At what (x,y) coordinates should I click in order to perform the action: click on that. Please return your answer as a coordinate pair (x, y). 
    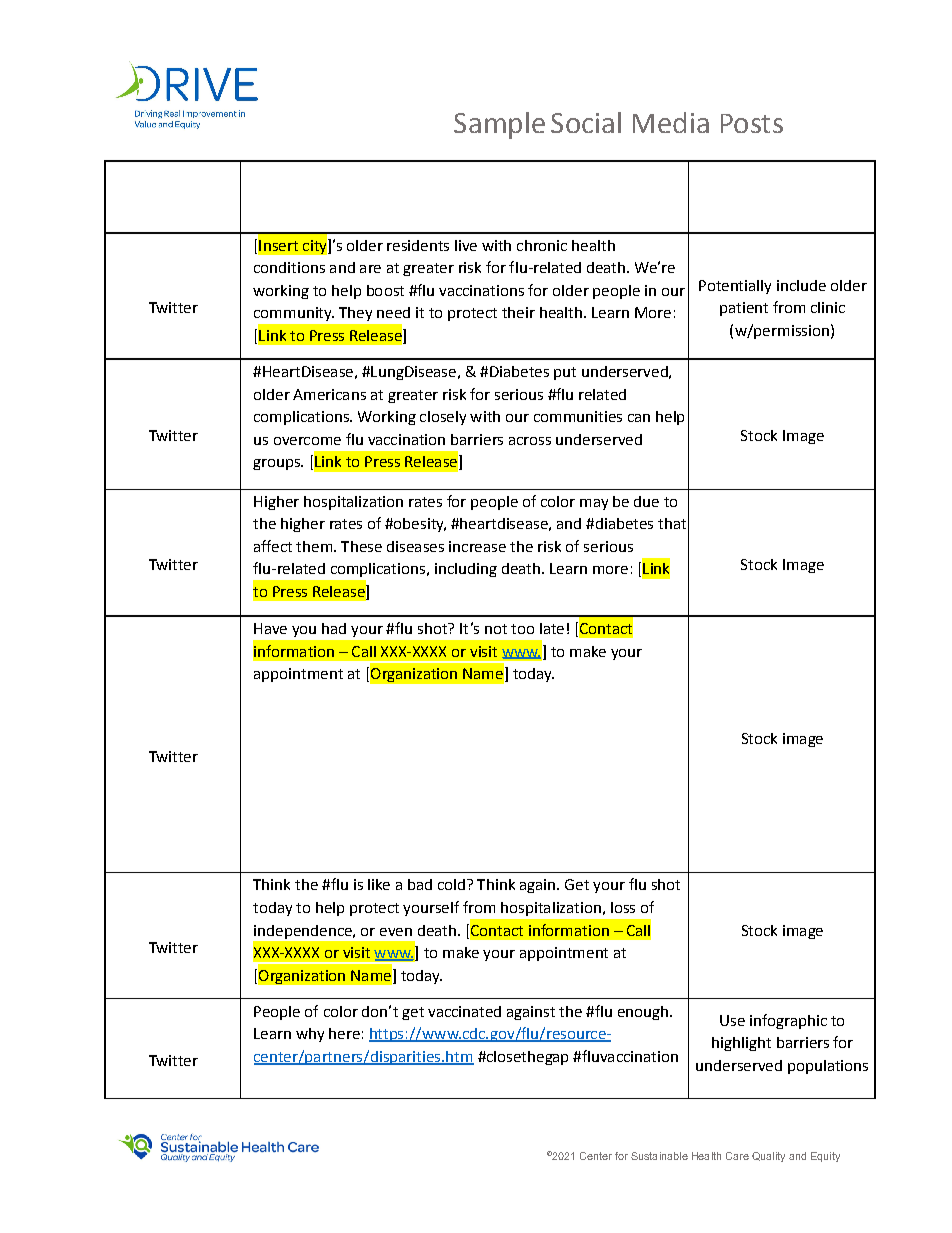
    Looking at the image, I should click on (672, 523).
